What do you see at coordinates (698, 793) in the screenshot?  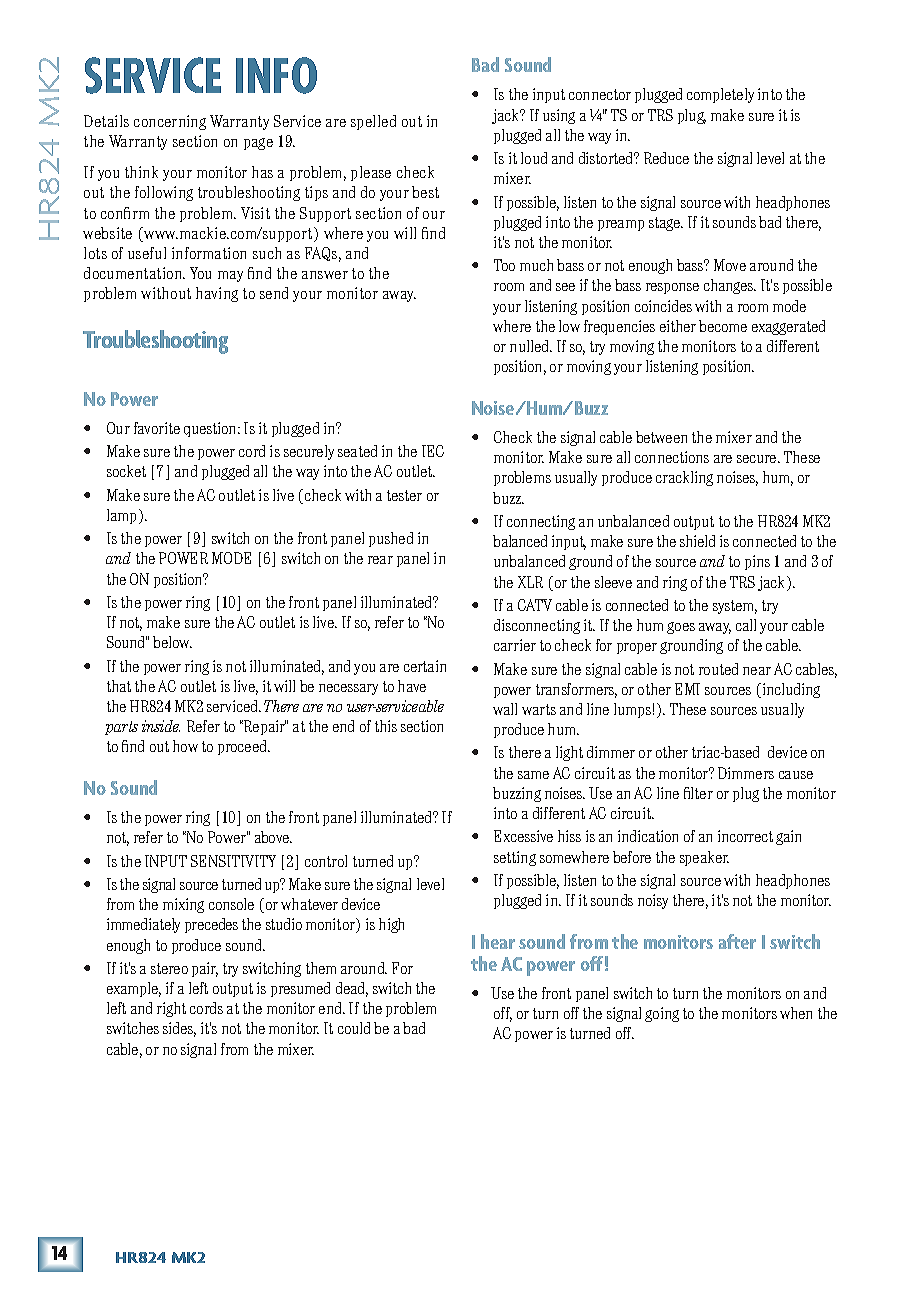 I see `filter` at bounding box center [698, 793].
